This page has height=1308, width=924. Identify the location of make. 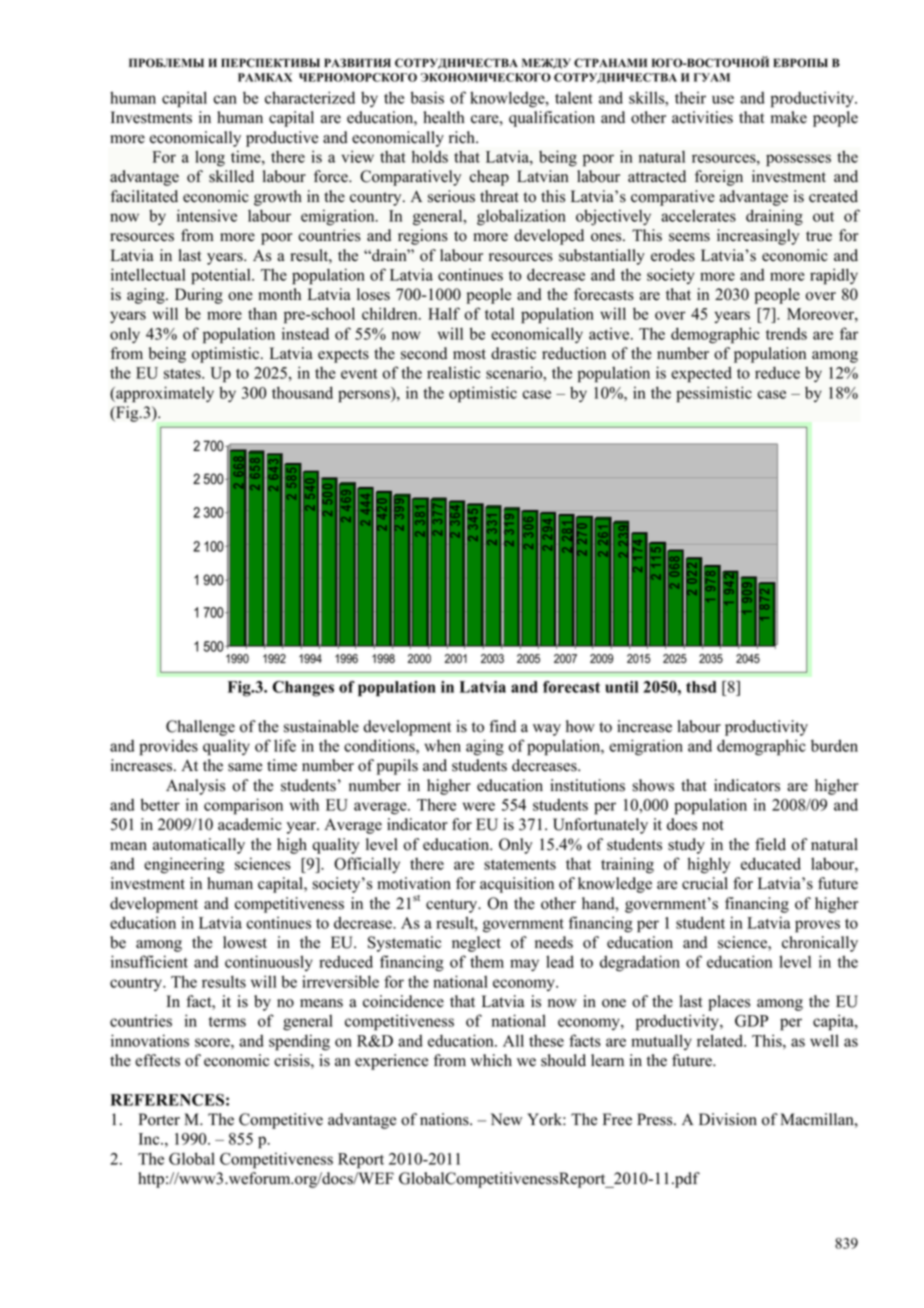
(789, 117).
